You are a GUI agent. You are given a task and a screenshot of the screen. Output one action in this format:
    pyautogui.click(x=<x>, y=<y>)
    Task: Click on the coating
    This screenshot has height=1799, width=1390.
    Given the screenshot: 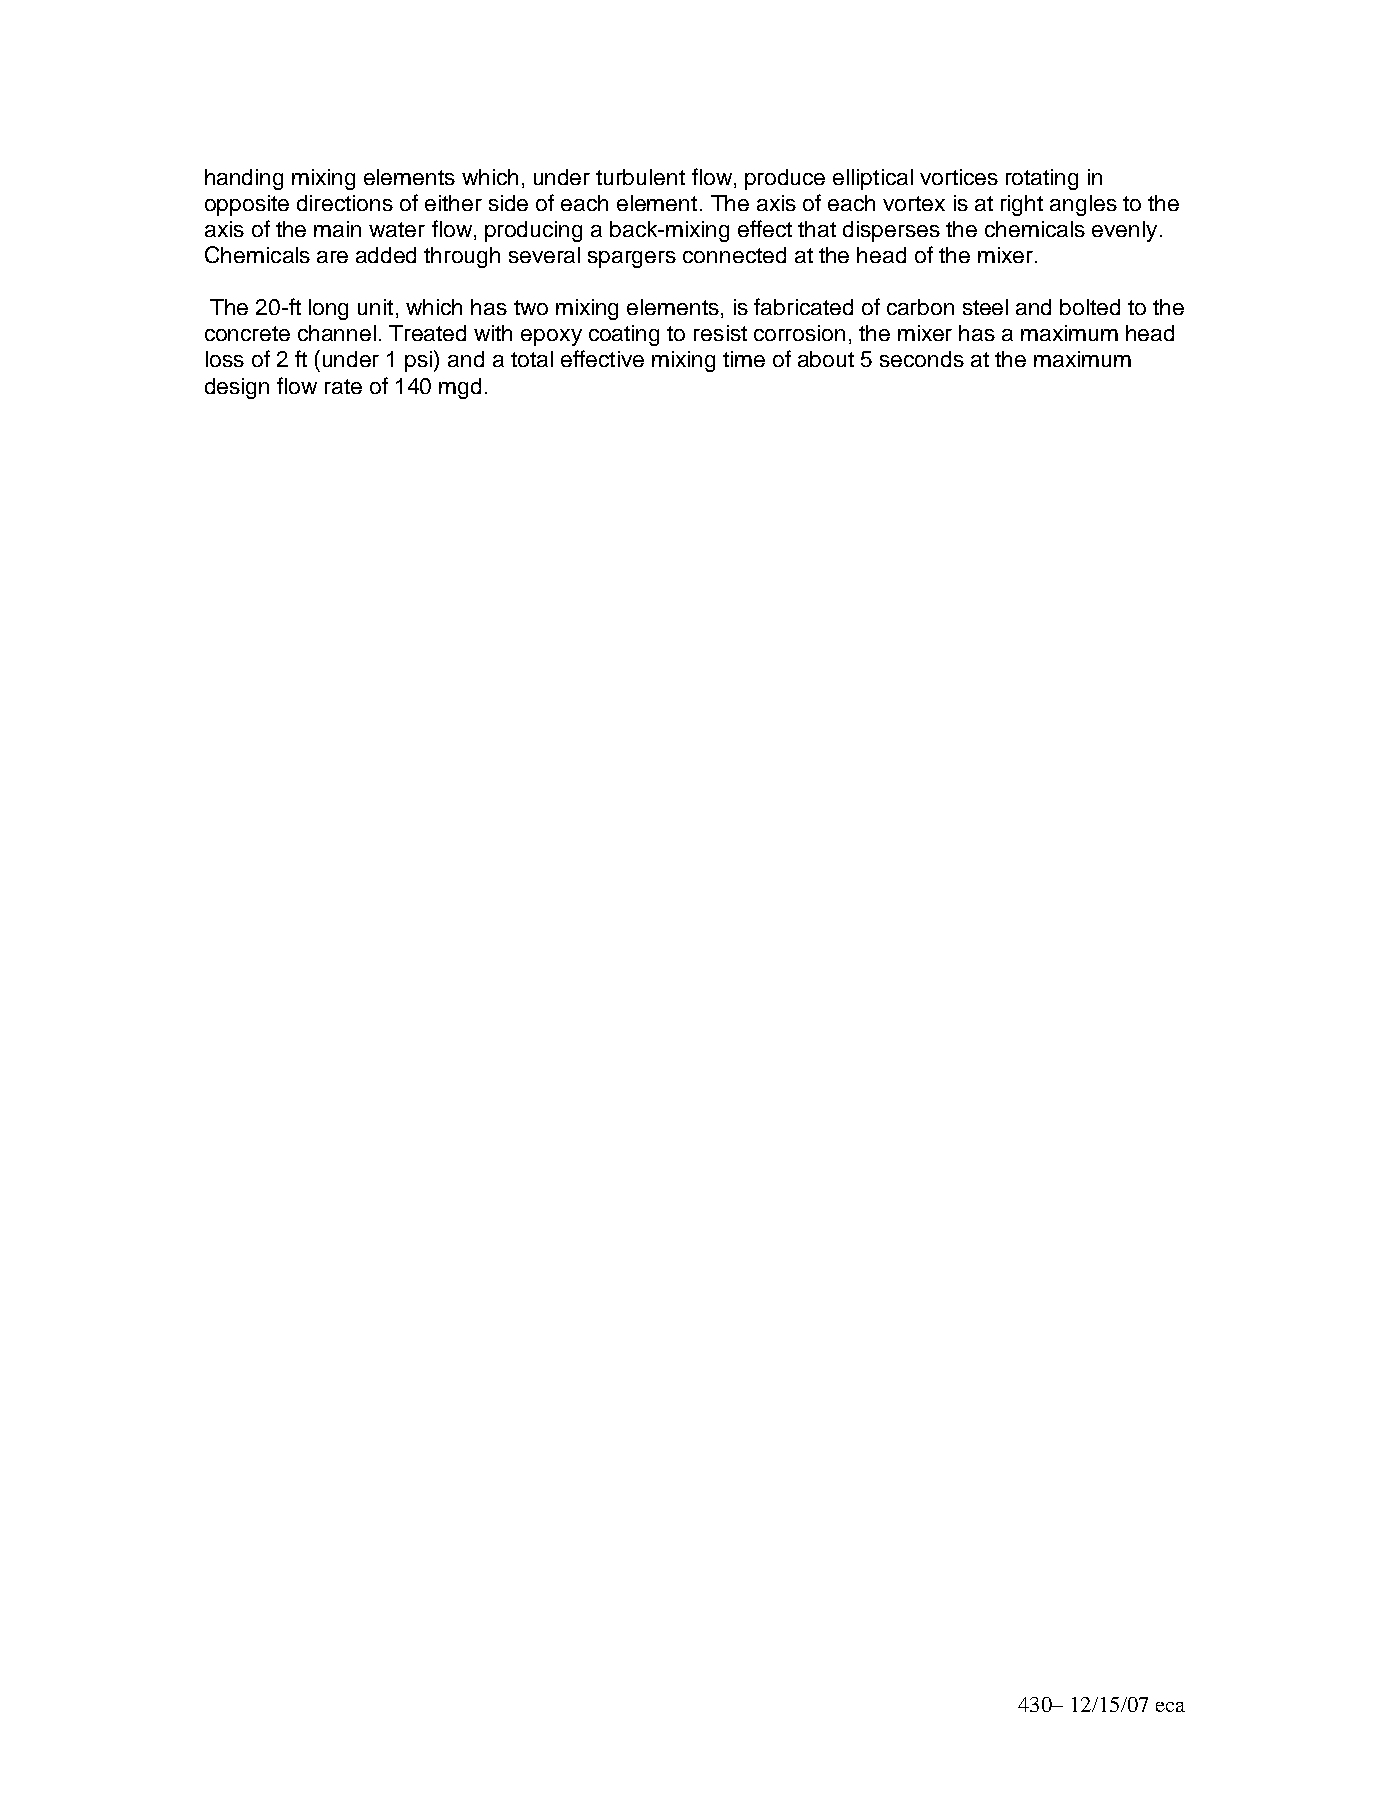 What is the action you would take?
    pyautogui.click(x=624, y=335)
